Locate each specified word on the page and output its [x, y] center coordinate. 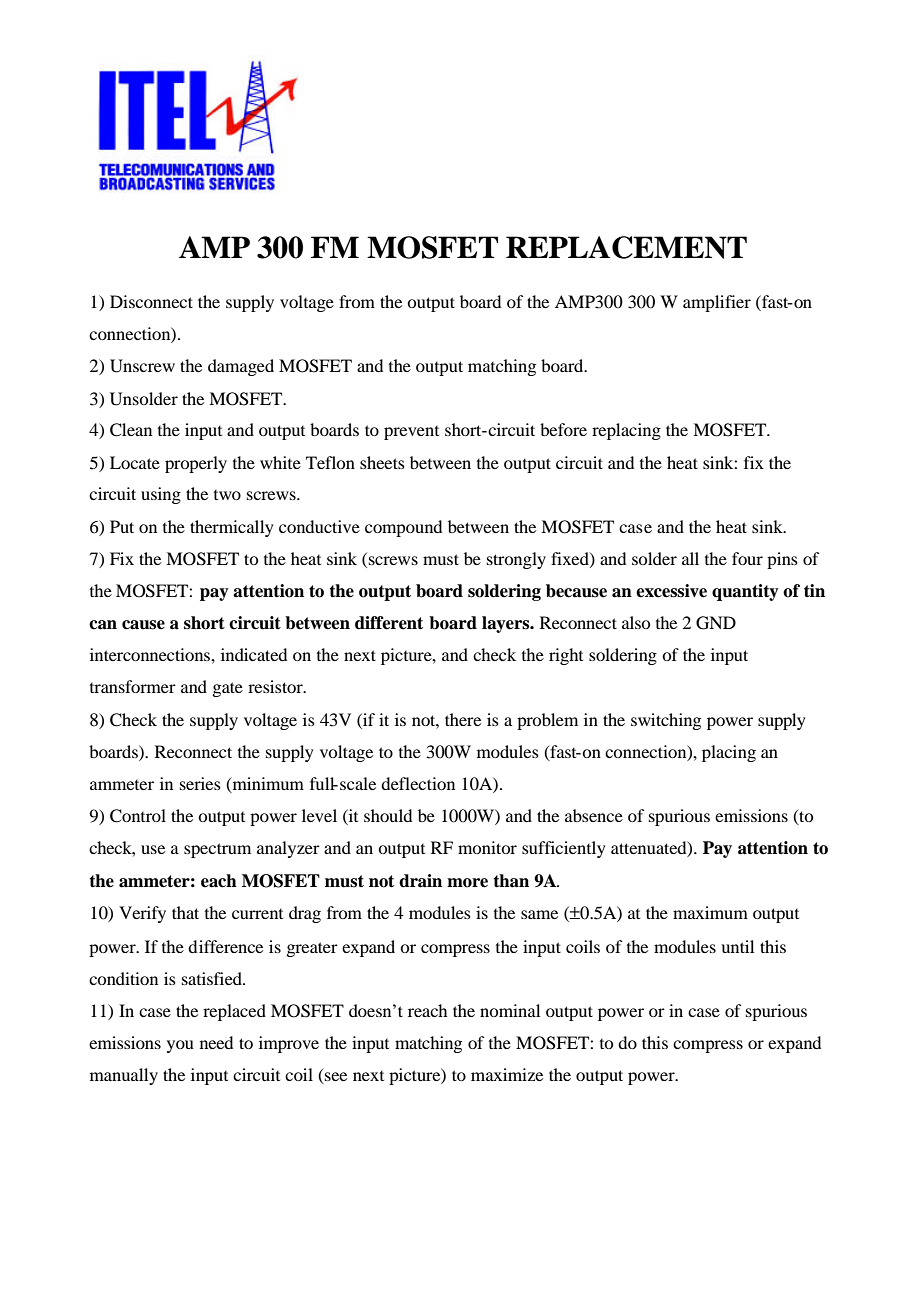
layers [507, 624]
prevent [411, 433]
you [180, 1046]
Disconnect [151, 301]
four [747, 558]
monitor [487, 847]
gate [227, 689]
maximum [710, 912]
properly [196, 464]
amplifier [717, 303]
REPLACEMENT [626, 247]
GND [716, 623]
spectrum [217, 850]
